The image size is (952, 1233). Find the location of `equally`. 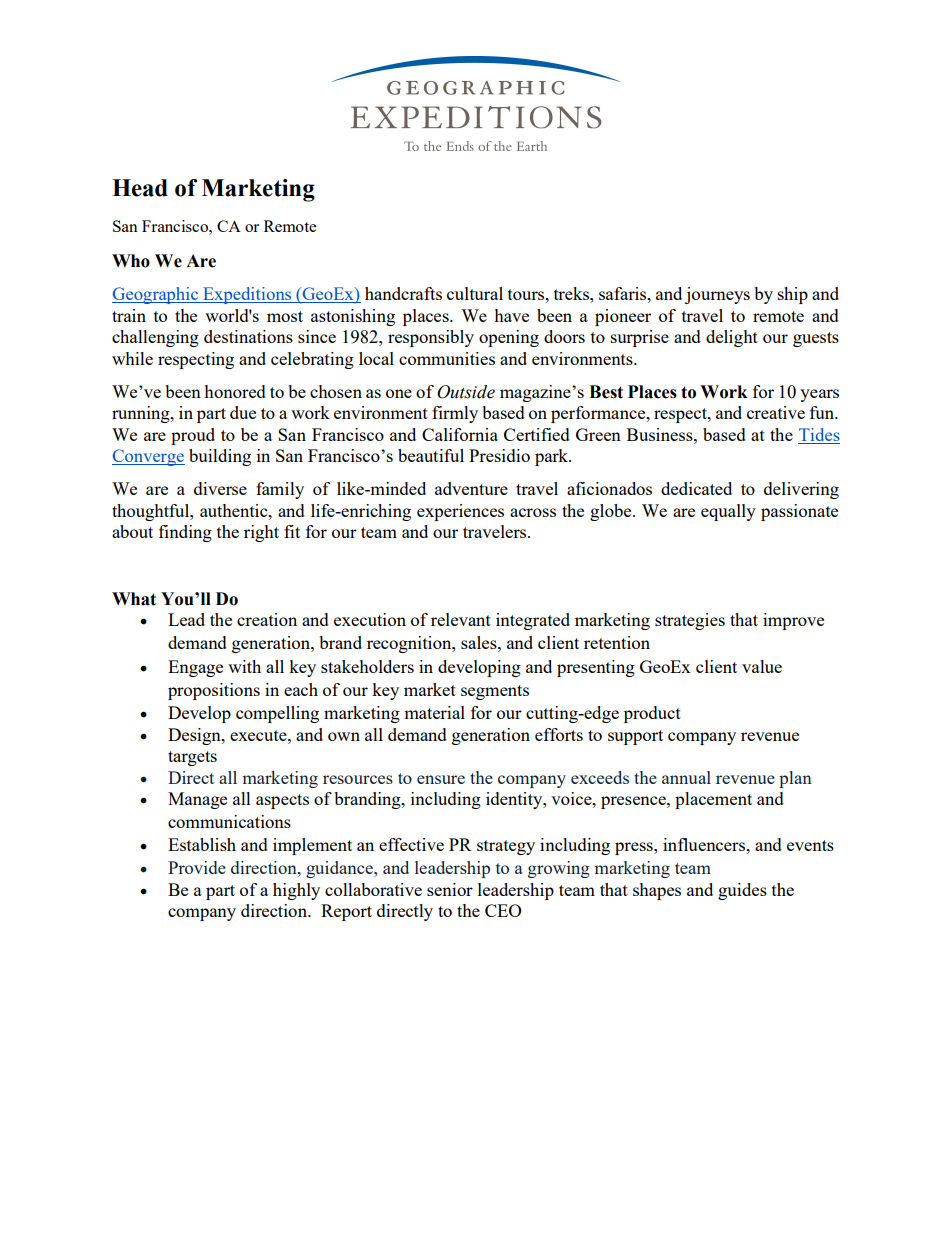

equally is located at coordinates (728, 512).
